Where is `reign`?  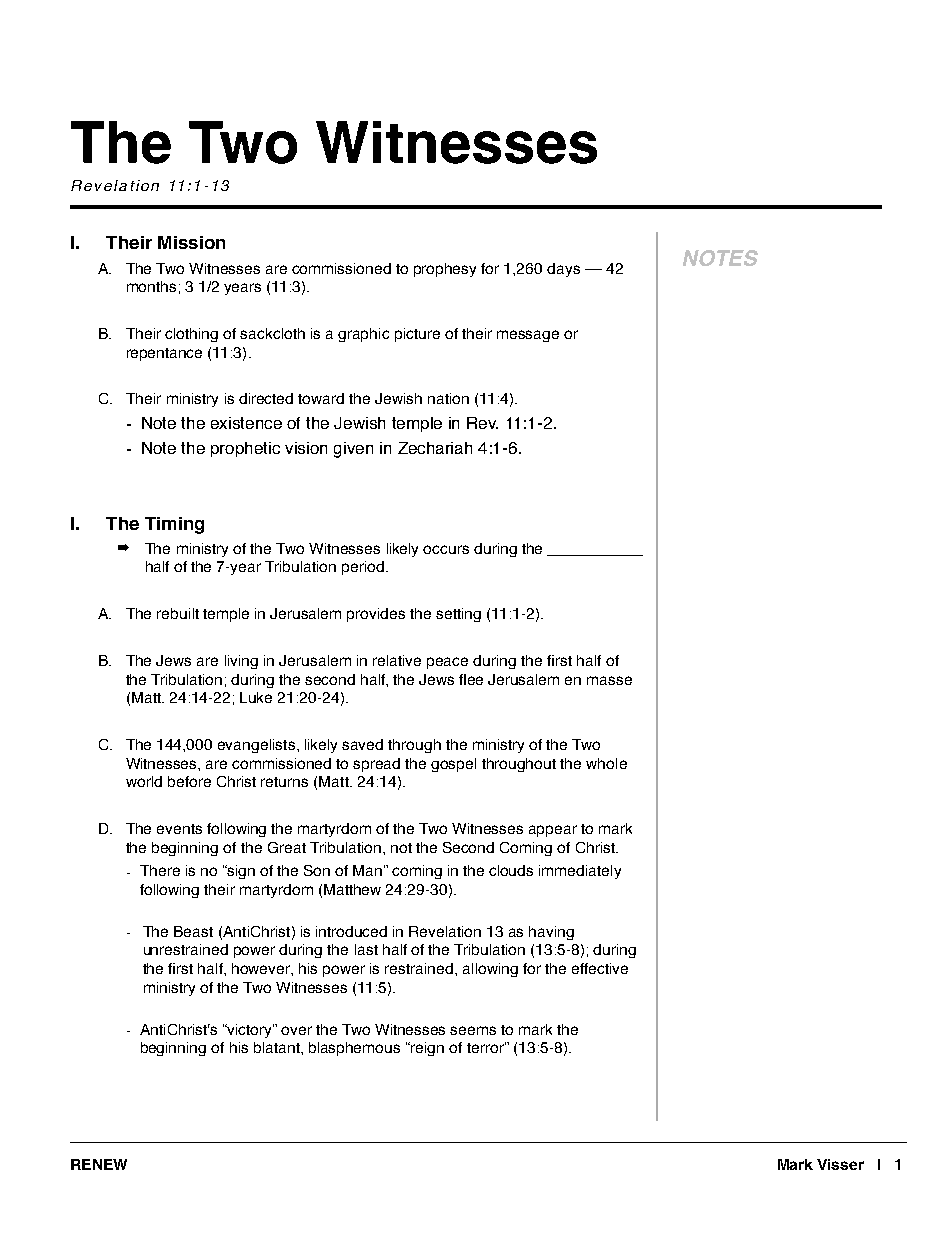
reign is located at coordinates (426, 1049).
